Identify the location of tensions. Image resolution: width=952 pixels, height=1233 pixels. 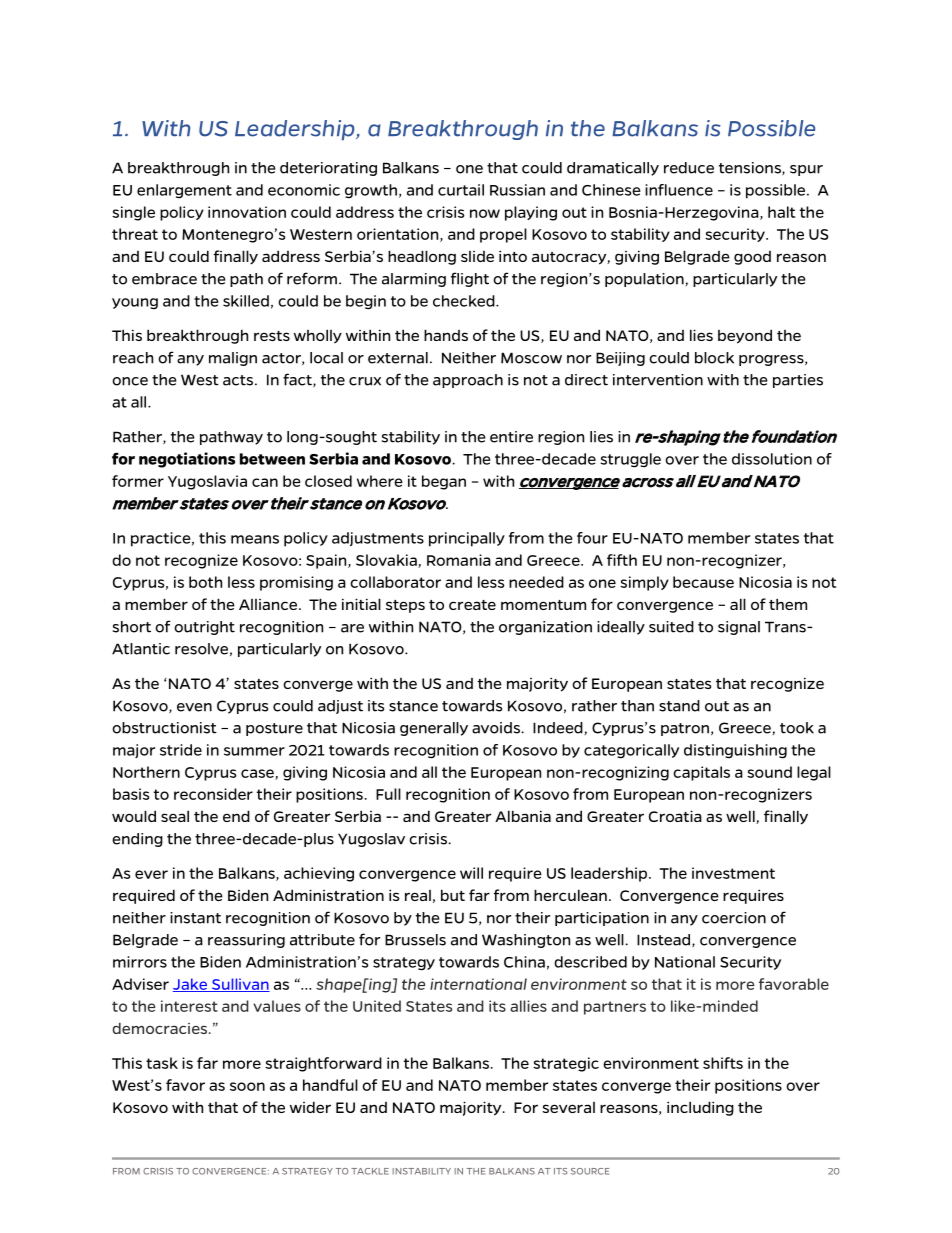
(751, 168).
